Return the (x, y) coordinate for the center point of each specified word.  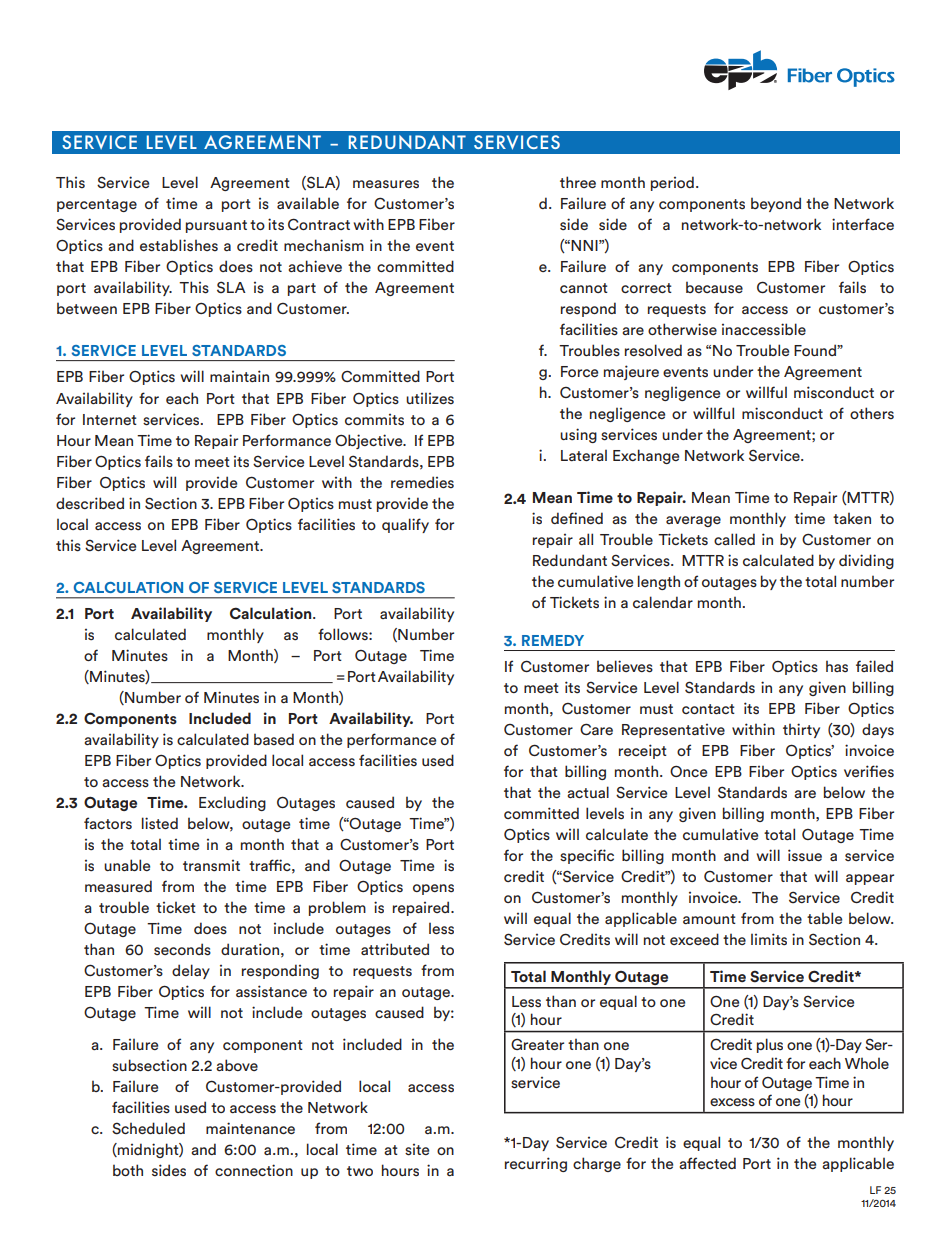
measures (386, 184)
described (90, 503)
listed (160, 823)
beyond (776, 204)
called (734, 539)
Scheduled (148, 1128)
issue (805, 855)
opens (433, 889)
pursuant (216, 226)
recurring (536, 1164)
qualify (405, 525)
